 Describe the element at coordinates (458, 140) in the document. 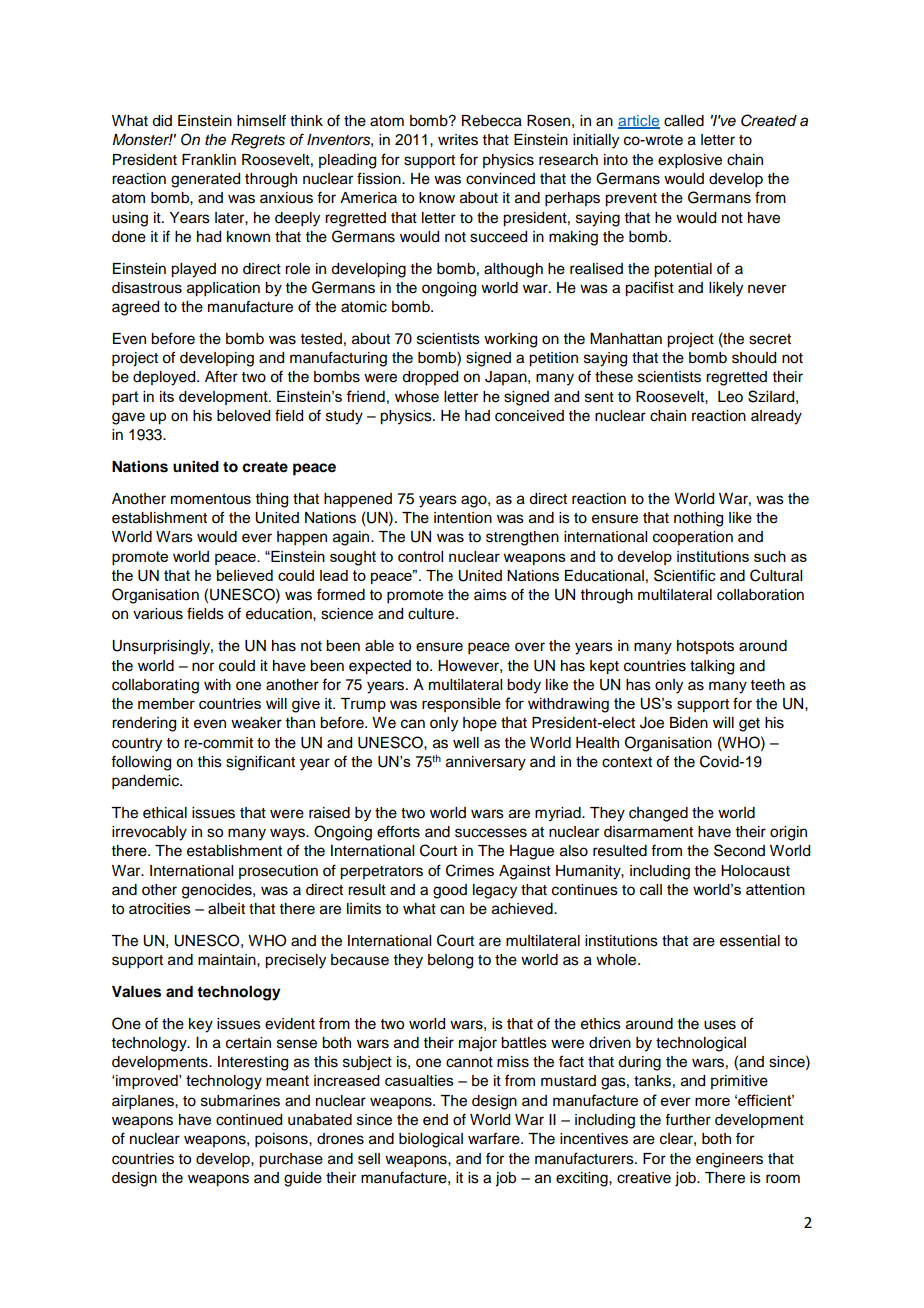

I see `writes` at that location.
